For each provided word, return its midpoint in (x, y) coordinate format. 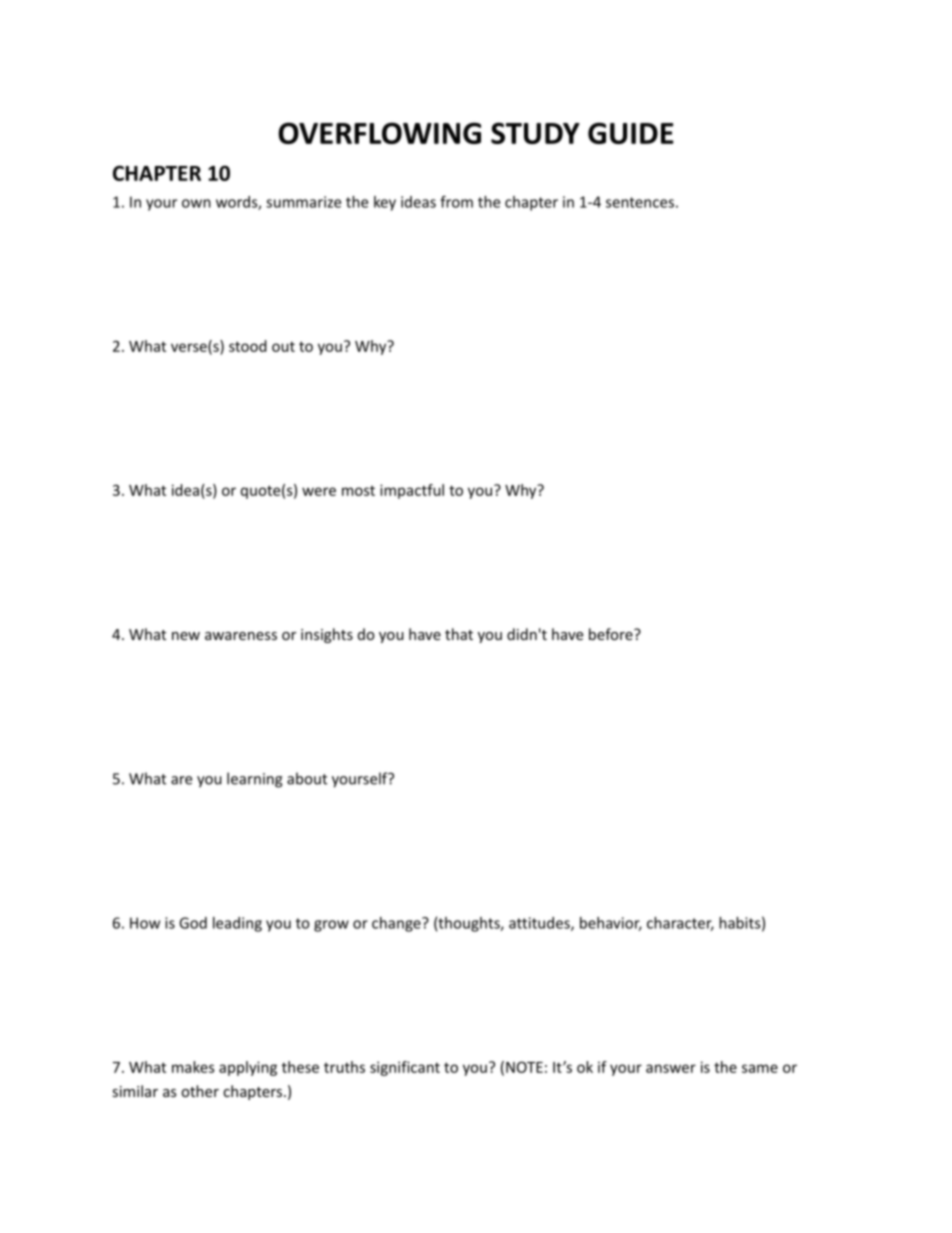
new (186, 636)
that (459, 634)
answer (671, 1068)
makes (193, 1067)
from (456, 202)
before (612, 634)
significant (405, 1068)
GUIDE (631, 133)
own (196, 203)
